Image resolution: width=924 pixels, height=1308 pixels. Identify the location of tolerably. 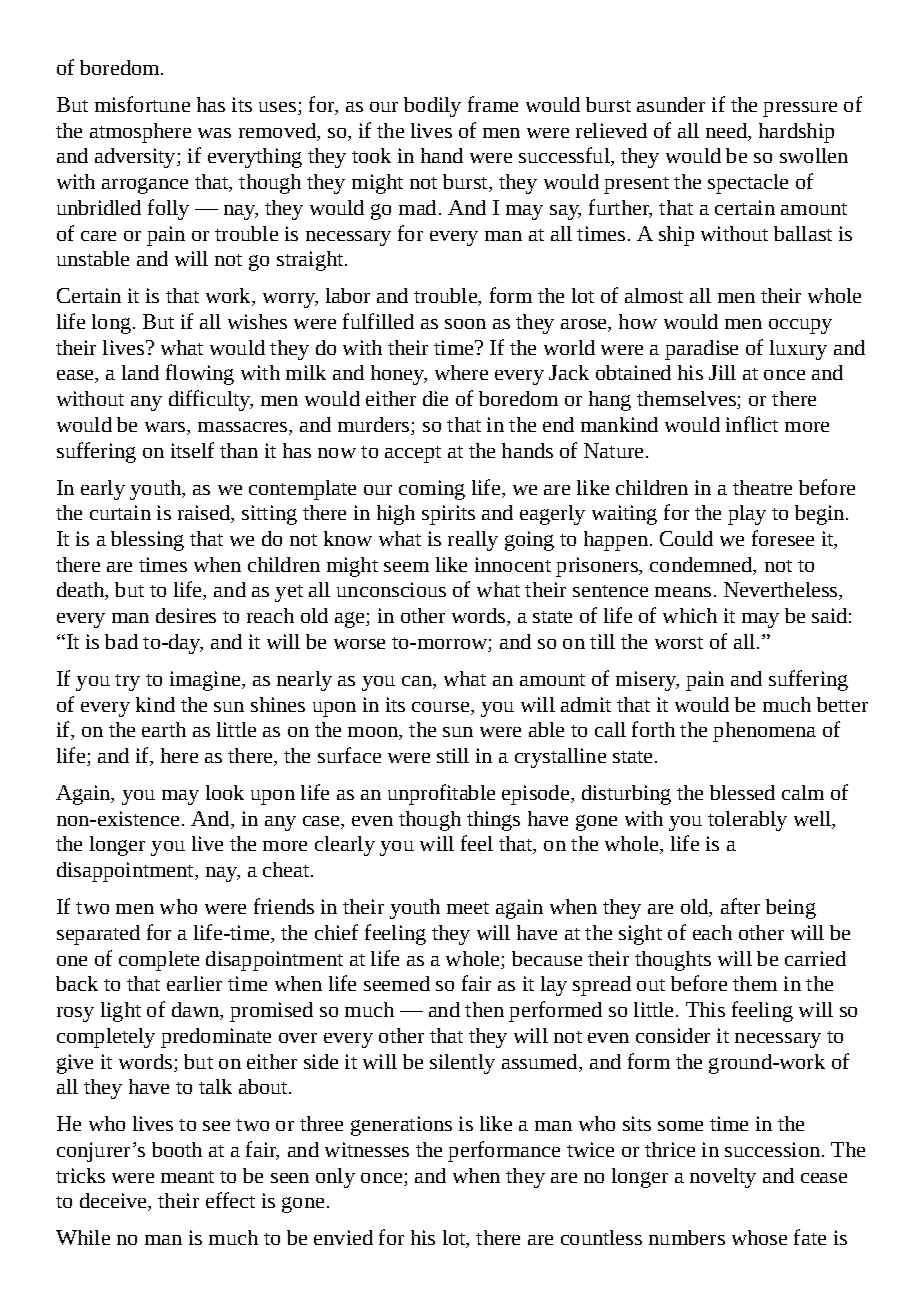
(747, 821).
